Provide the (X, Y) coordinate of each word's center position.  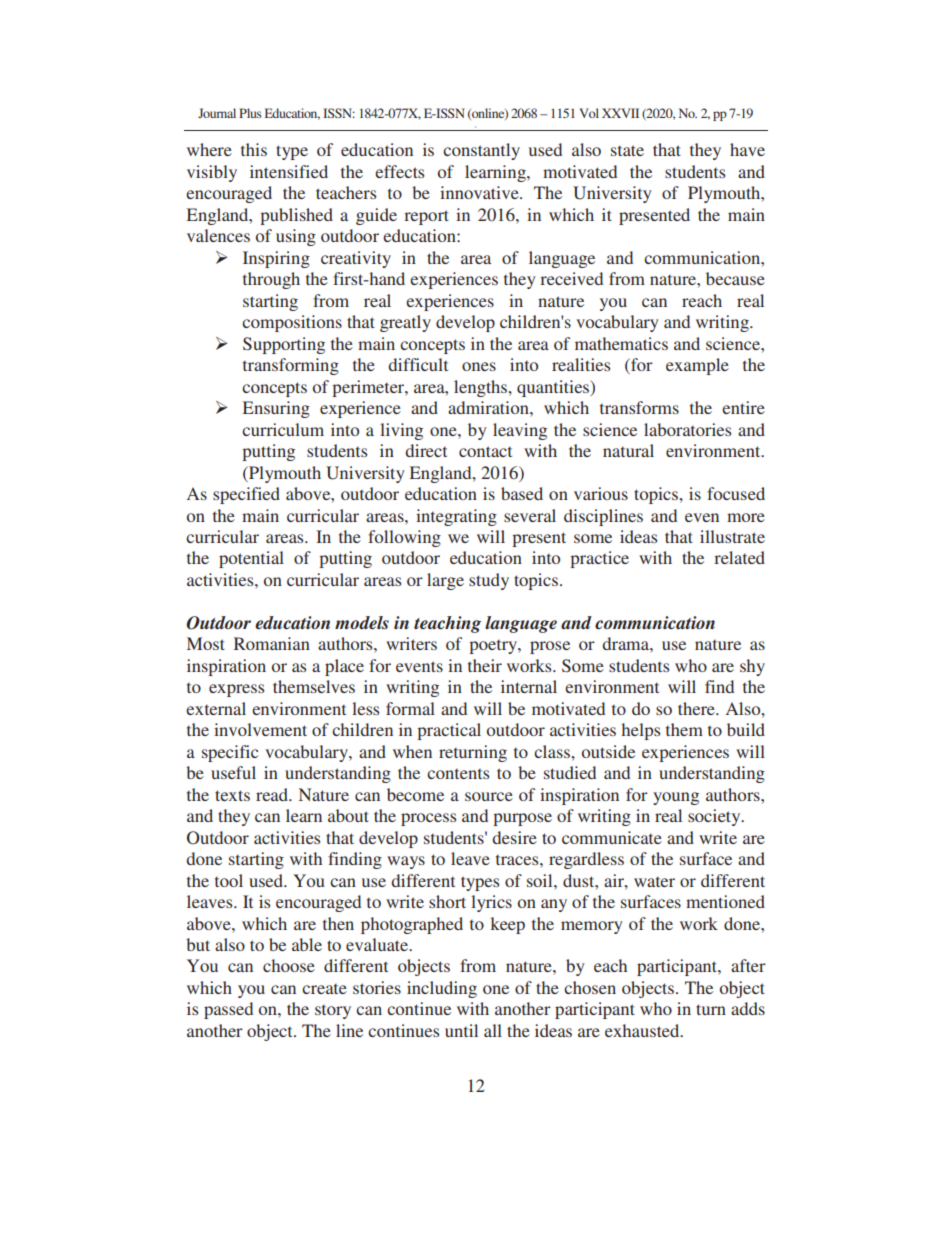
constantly (481, 151)
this (254, 149)
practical (449, 731)
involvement (260, 729)
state (627, 150)
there (697, 708)
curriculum (283, 429)
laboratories (687, 429)
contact (485, 451)
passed (228, 1010)
